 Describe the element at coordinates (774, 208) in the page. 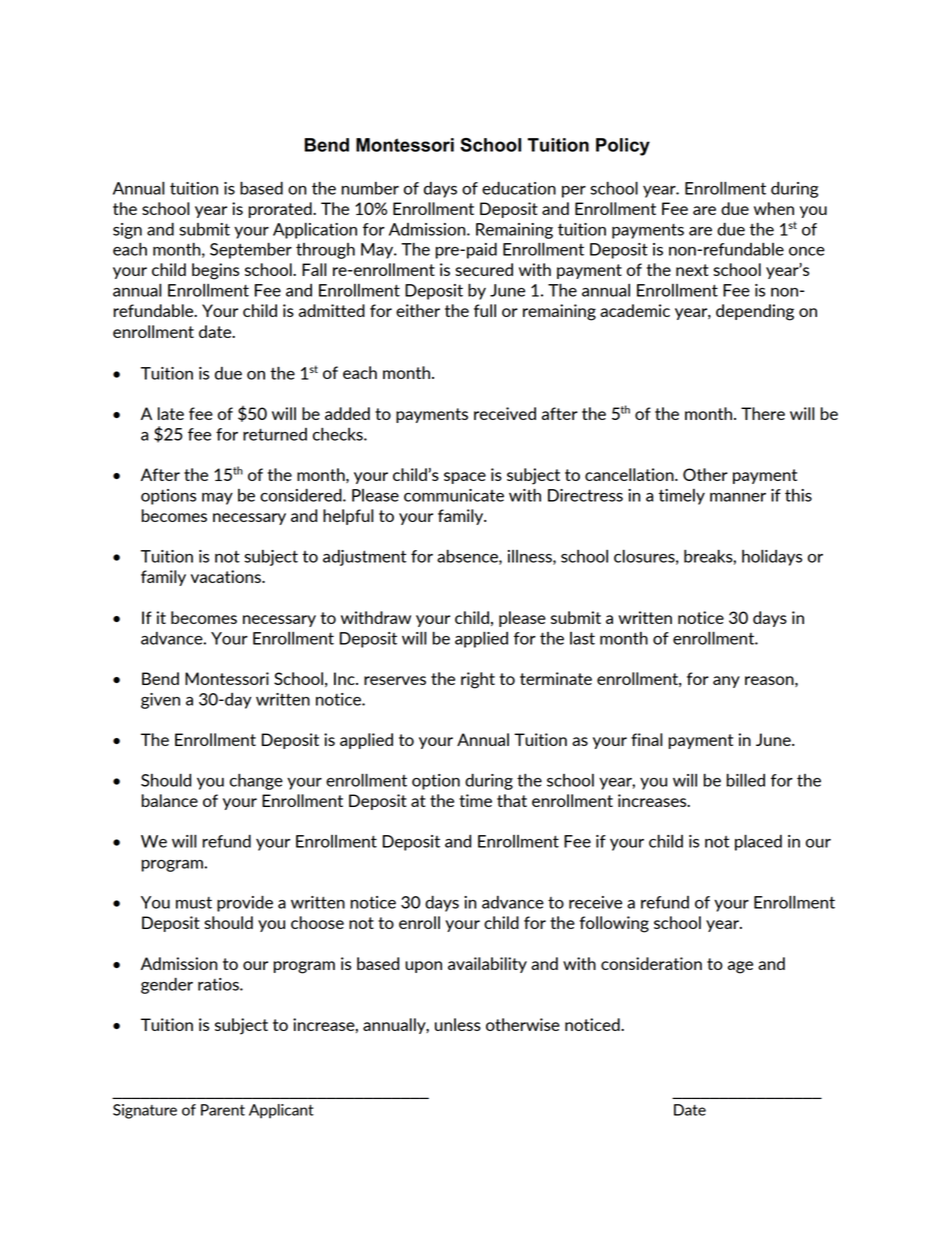

I see `when` at that location.
